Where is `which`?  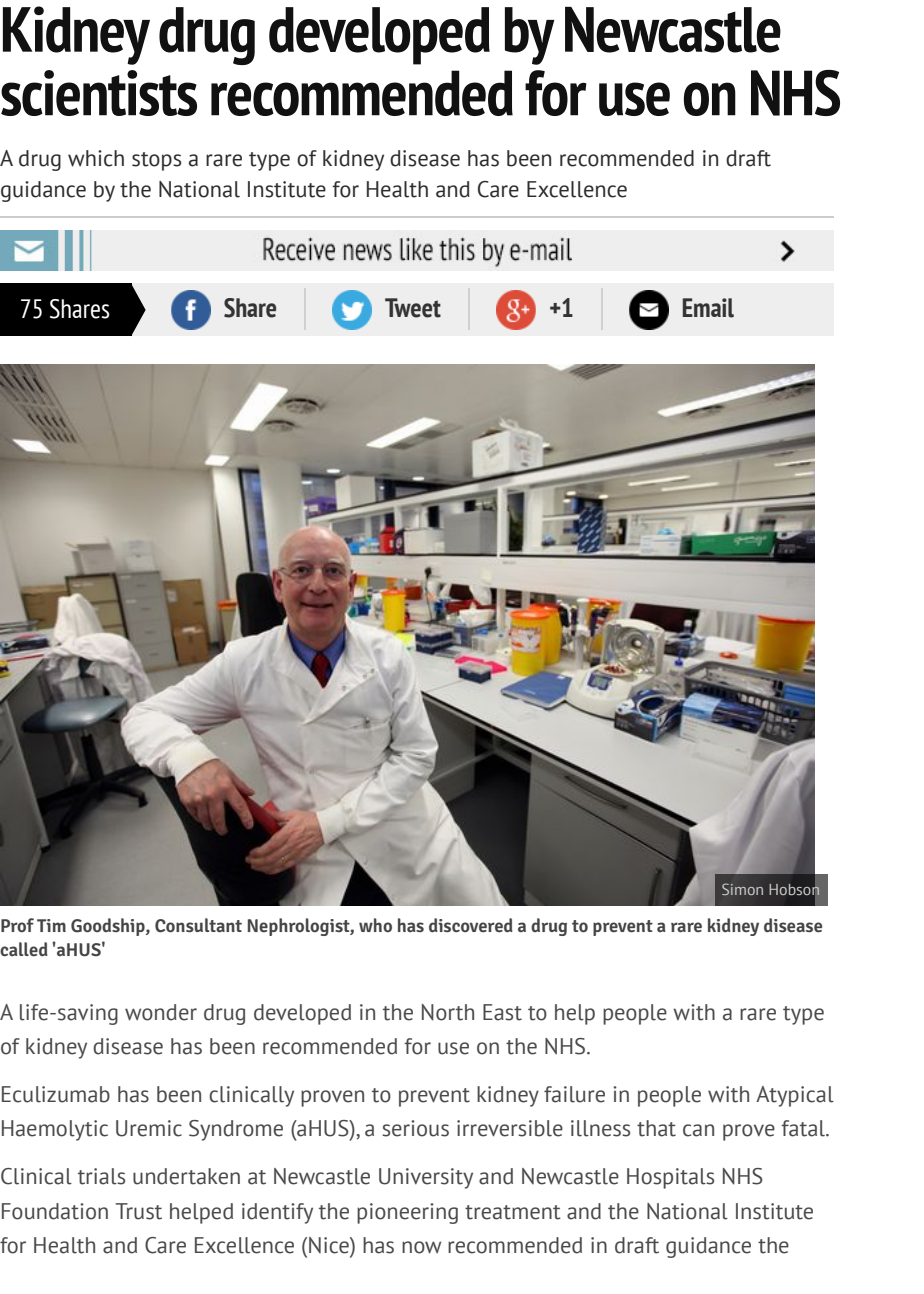
which is located at coordinates (96, 158).
